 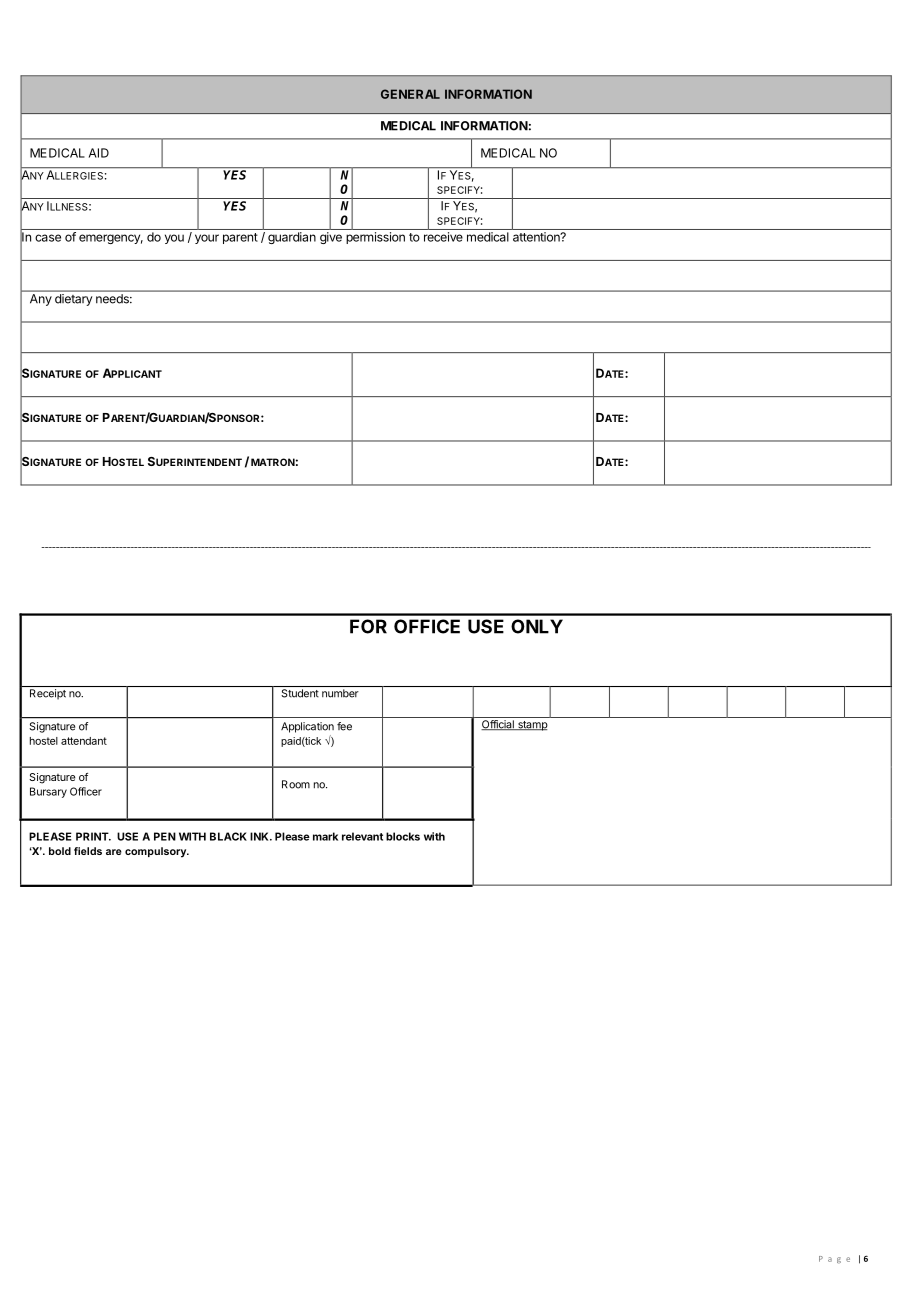 I want to click on needs, so click(x=113, y=298).
